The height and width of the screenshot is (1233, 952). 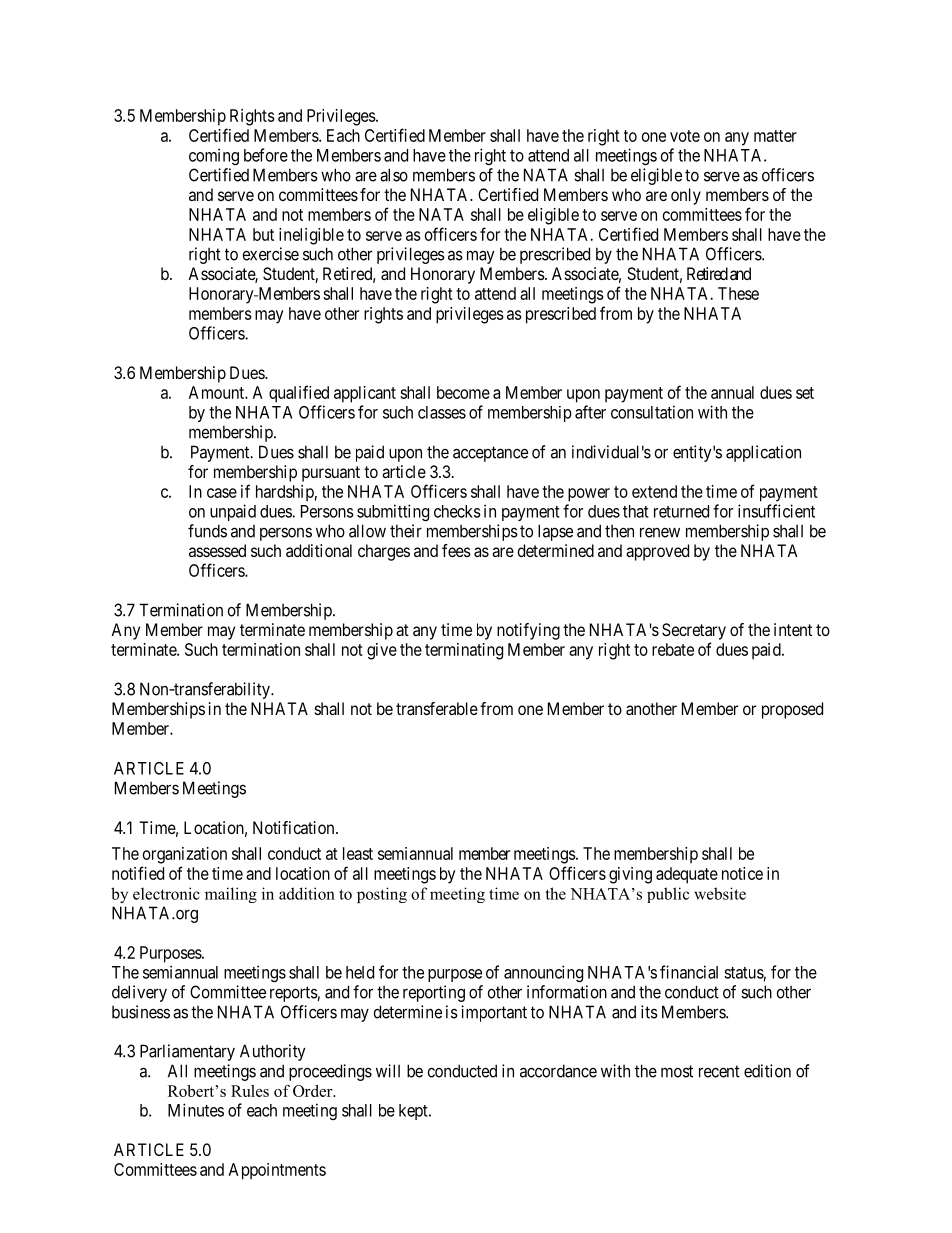 What do you see at coordinates (394, 175) in the screenshot?
I see `also` at bounding box center [394, 175].
